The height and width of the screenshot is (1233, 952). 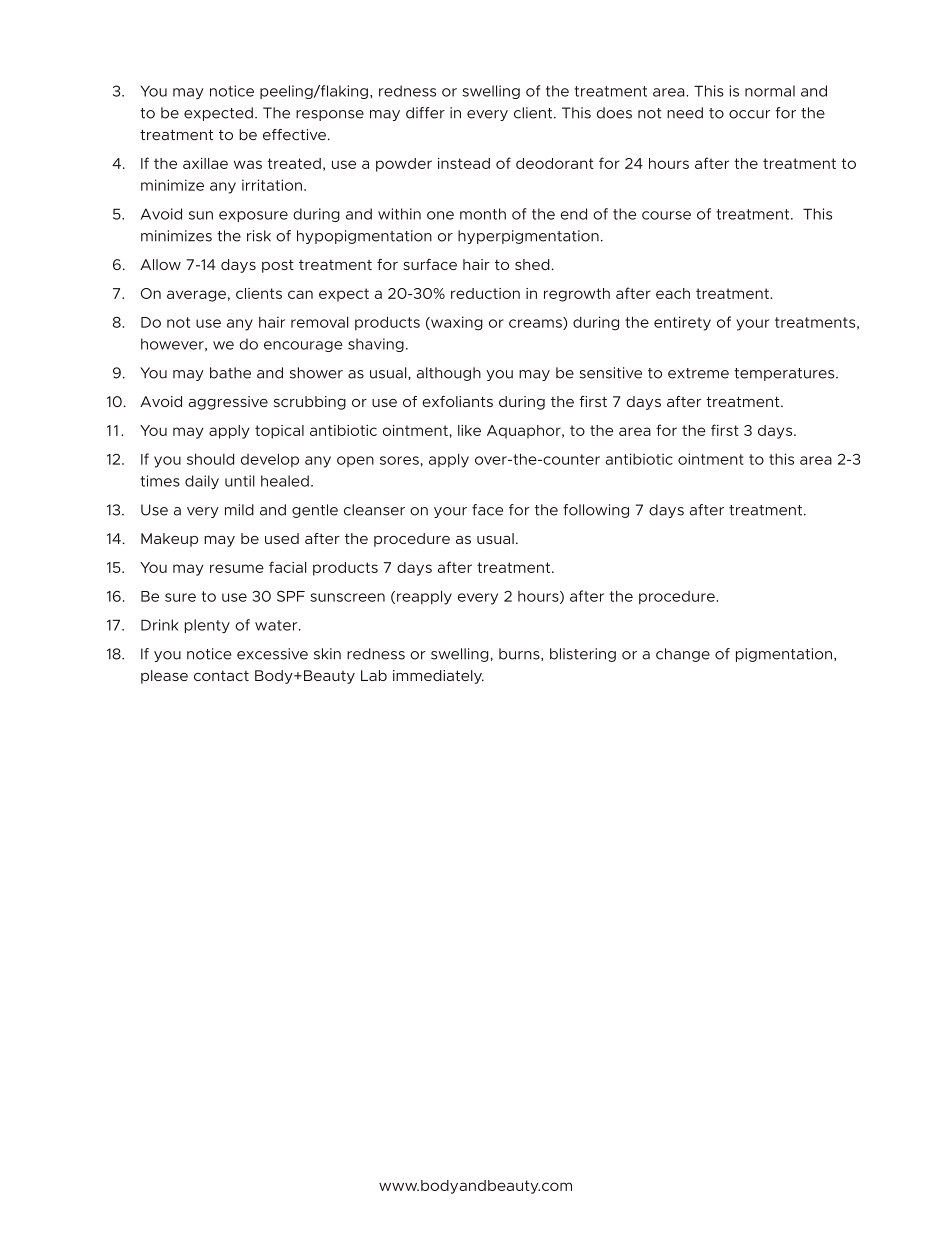 What do you see at coordinates (520, 654) in the screenshot?
I see `burns` at bounding box center [520, 654].
